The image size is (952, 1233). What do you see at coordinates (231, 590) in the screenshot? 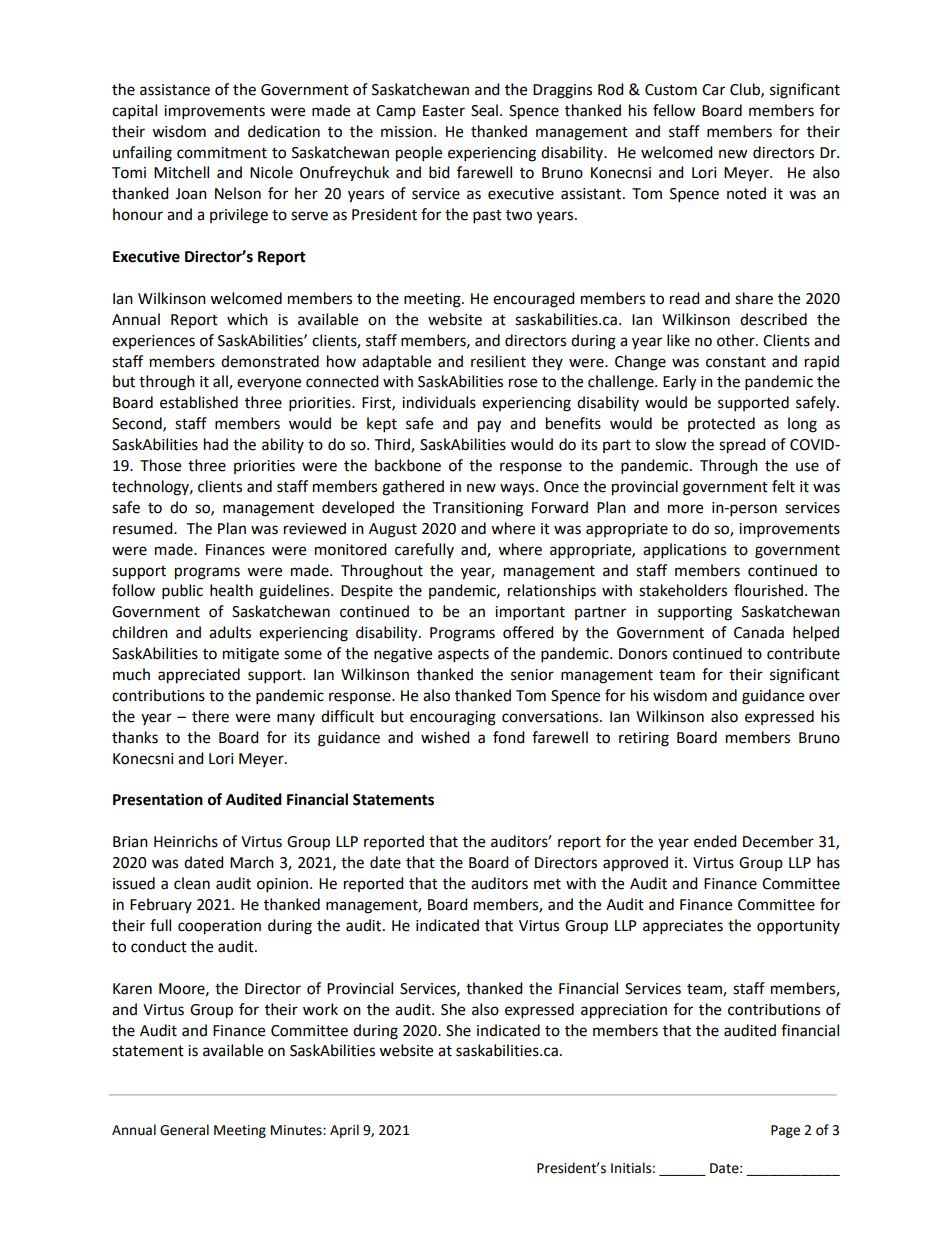
I see `health` at bounding box center [231, 590].
